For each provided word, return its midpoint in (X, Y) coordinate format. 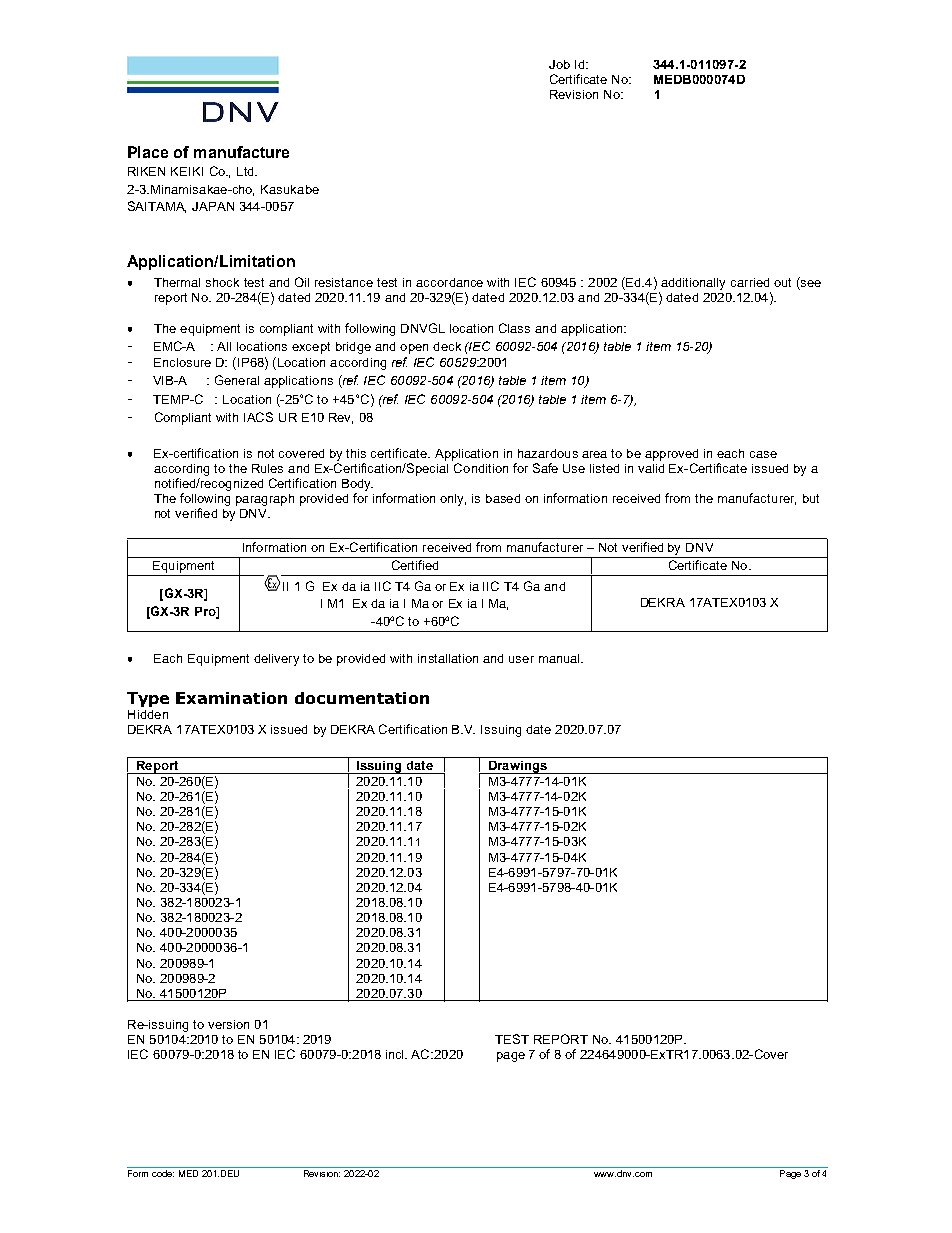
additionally (693, 284)
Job (559, 64)
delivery (276, 660)
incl (396, 1054)
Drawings (517, 767)
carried (750, 282)
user (521, 659)
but (811, 498)
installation (448, 658)
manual (561, 658)
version (228, 1024)
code (163, 1173)
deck (447, 346)
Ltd (246, 171)
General (237, 380)
